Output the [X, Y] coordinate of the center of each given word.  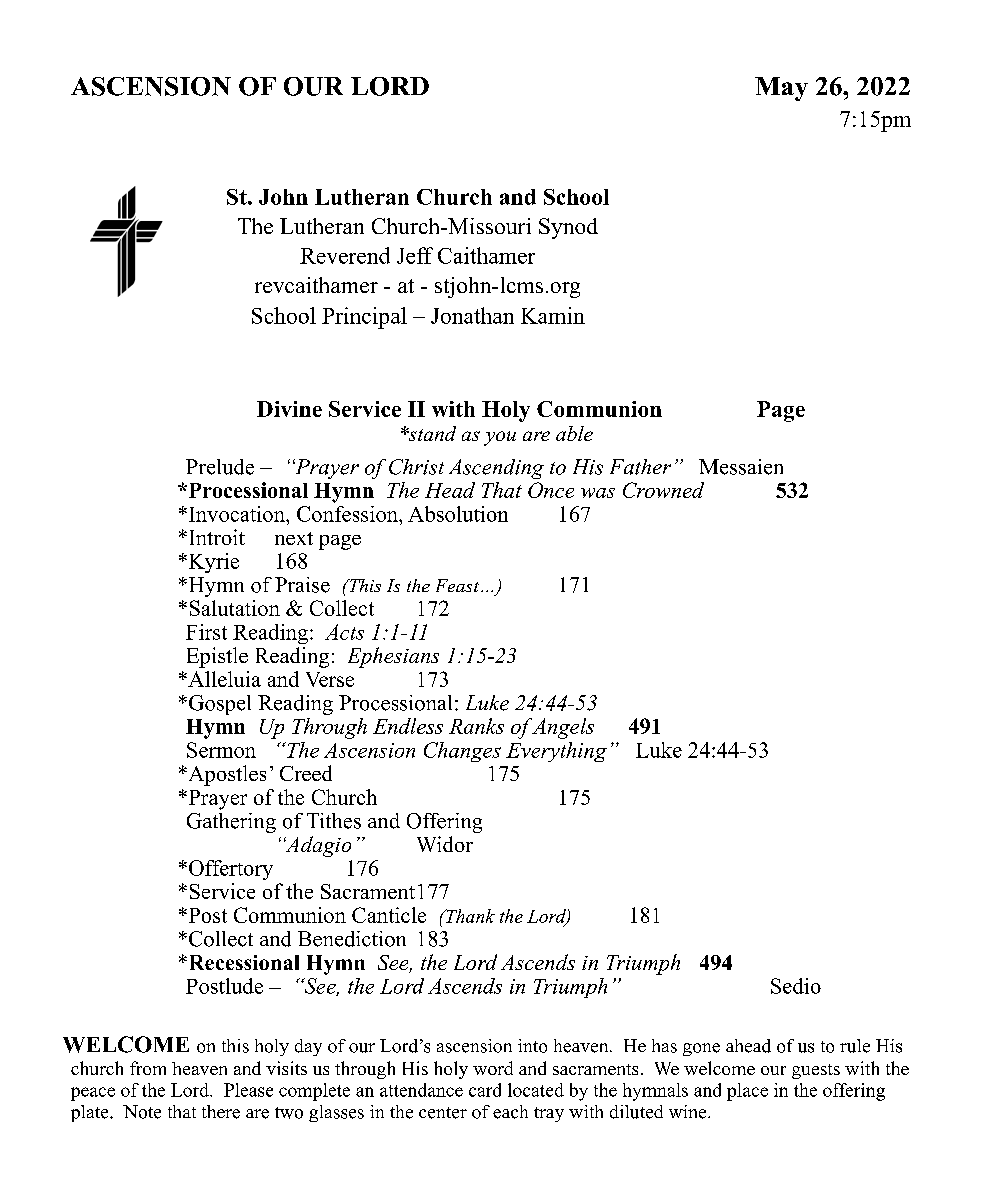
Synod [568, 228]
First [206, 632]
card [485, 1090]
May [781, 89]
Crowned [663, 490]
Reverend [345, 255]
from [148, 1068]
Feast [457, 585]
